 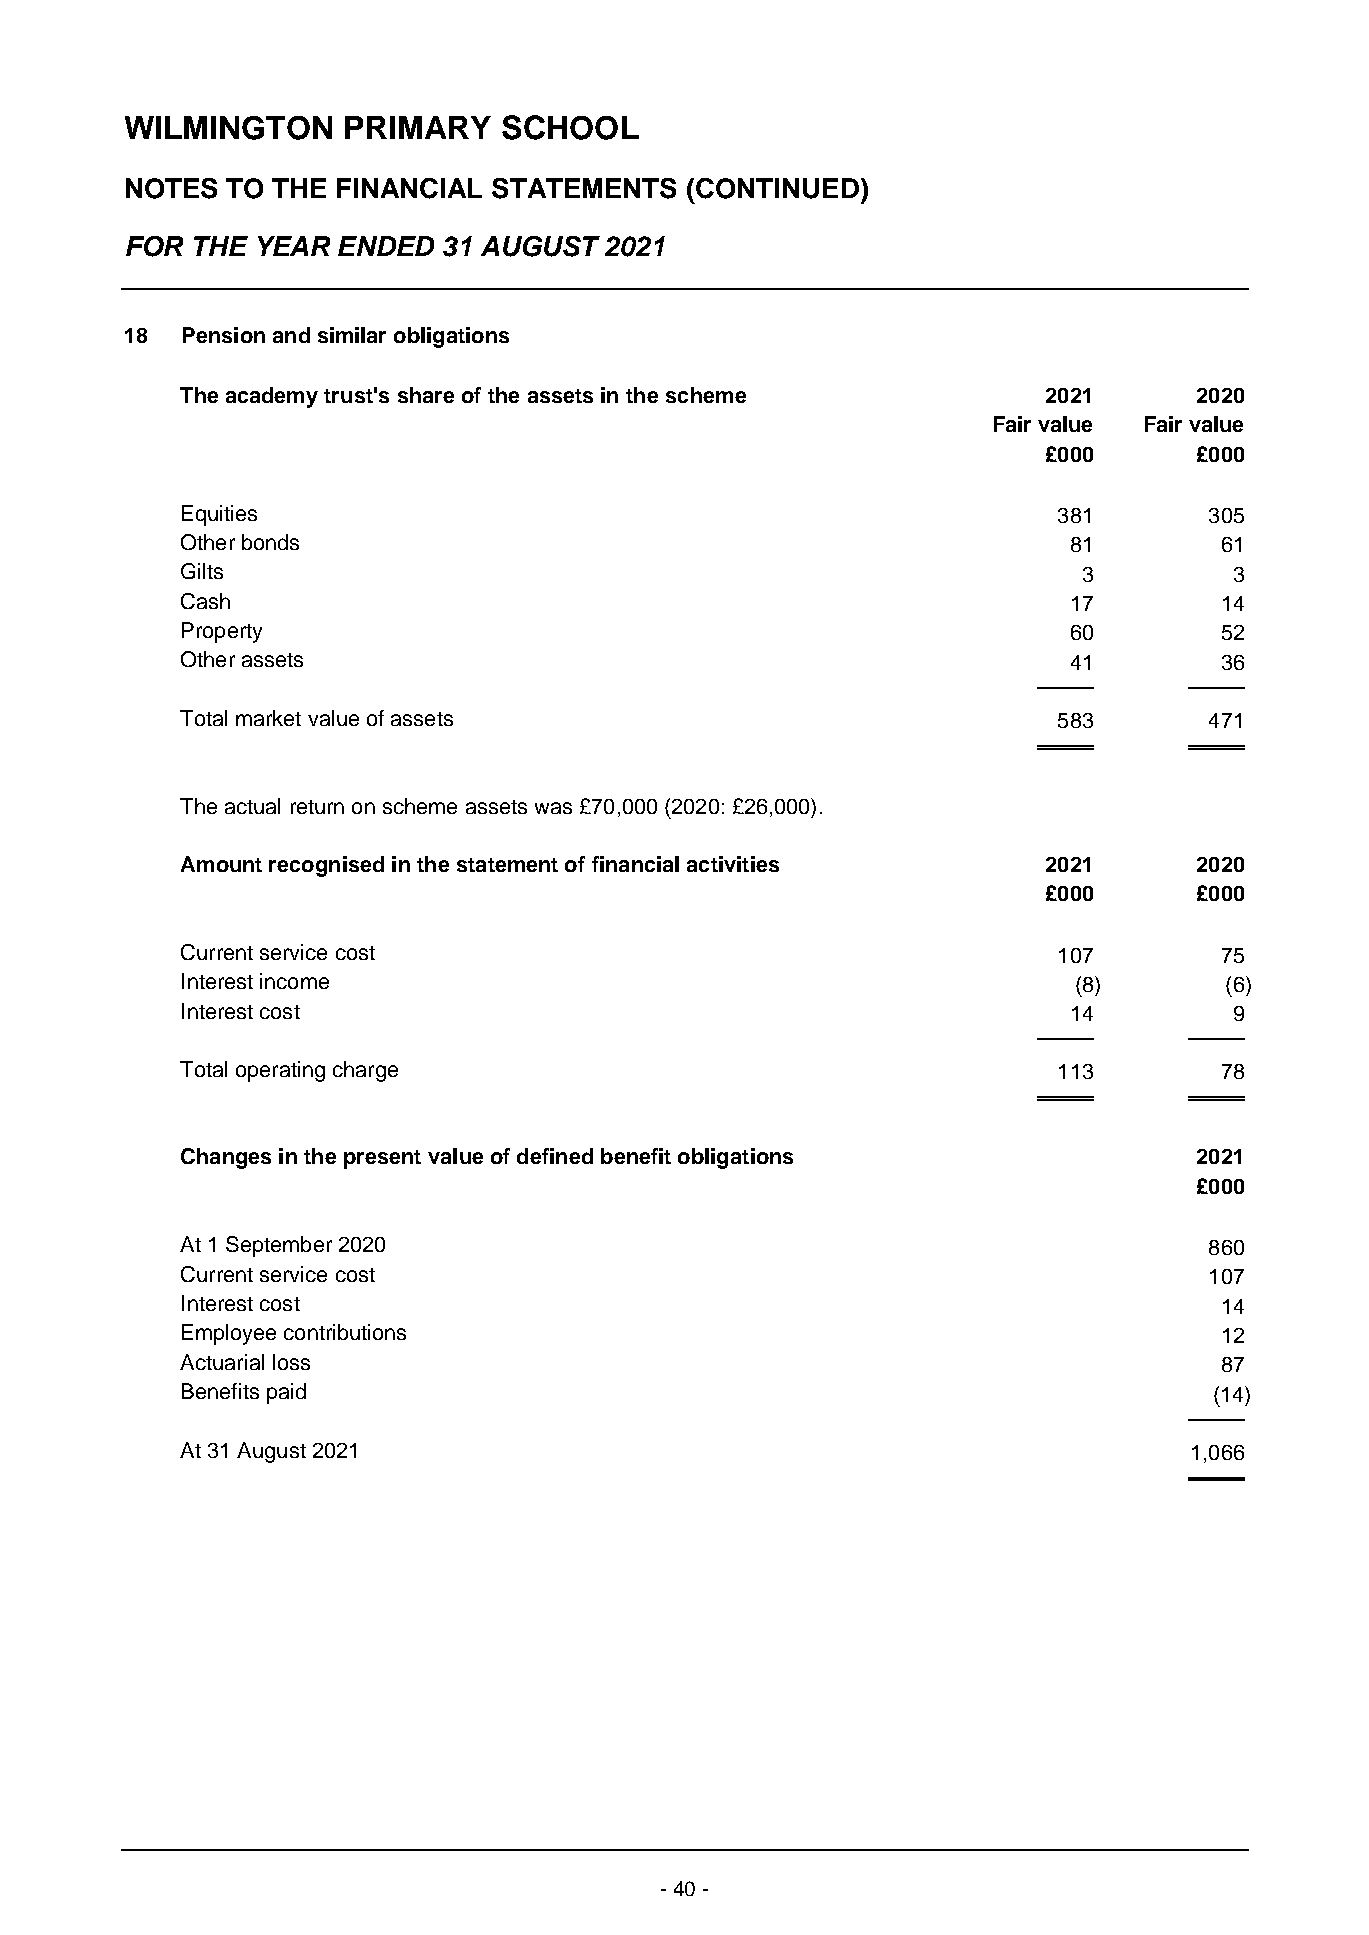 What do you see at coordinates (733, 864) in the document?
I see `activities` at bounding box center [733, 864].
